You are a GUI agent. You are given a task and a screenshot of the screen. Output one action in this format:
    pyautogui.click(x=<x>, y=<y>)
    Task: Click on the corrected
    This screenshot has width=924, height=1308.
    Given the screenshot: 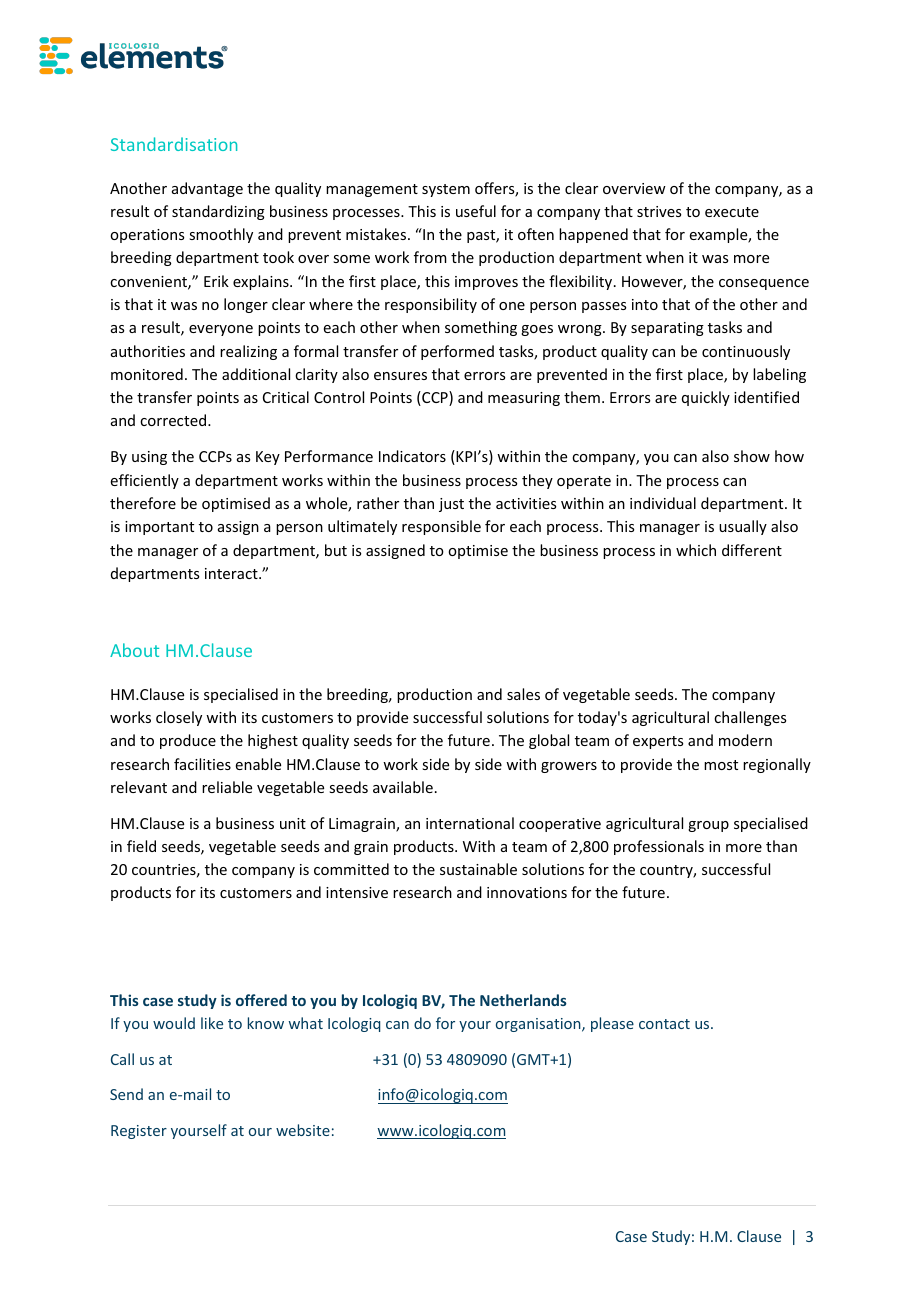 What is the action you would take?
    pyautogui.click(x=174, y=420)
